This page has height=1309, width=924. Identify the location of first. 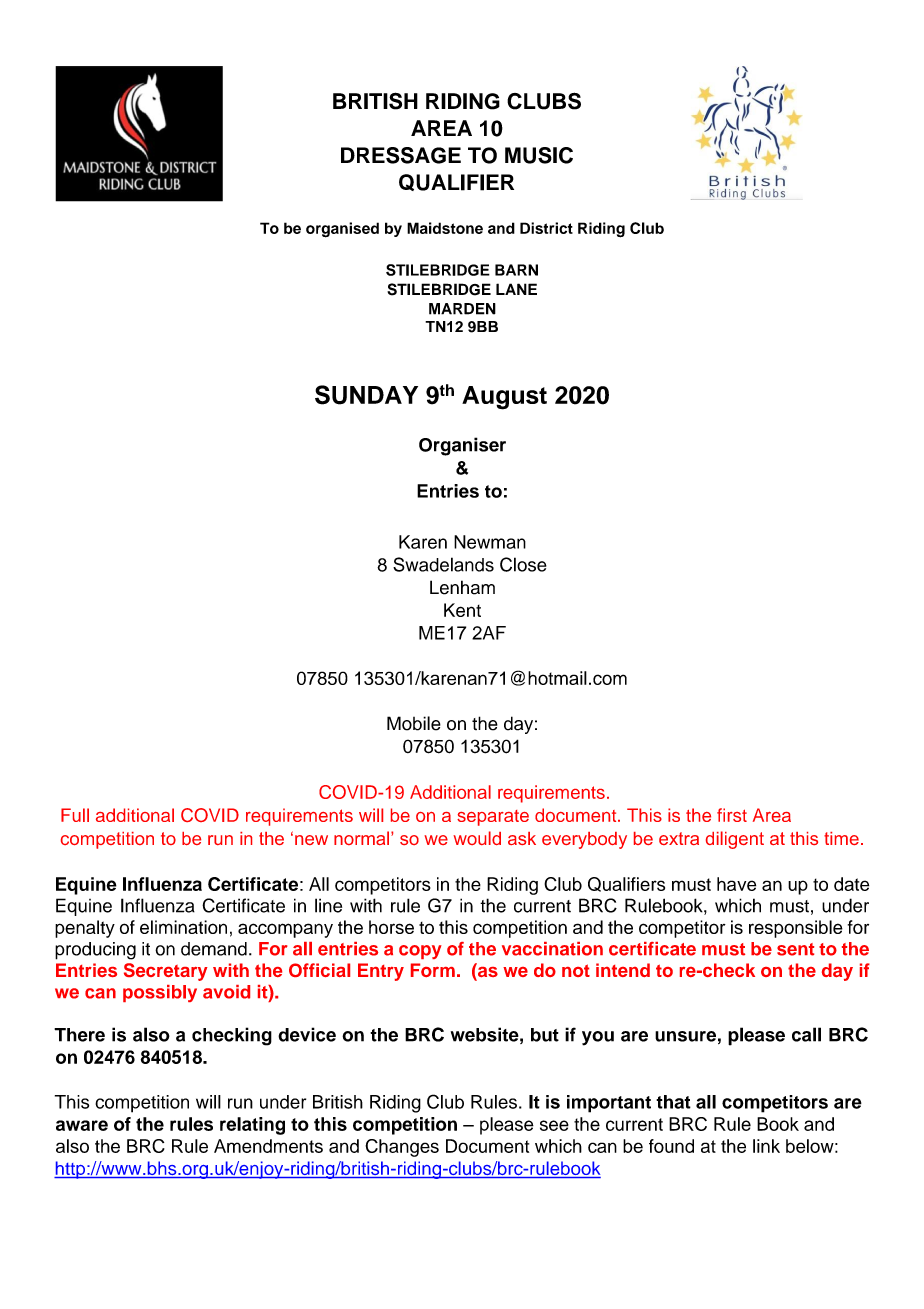
(732, 815).
